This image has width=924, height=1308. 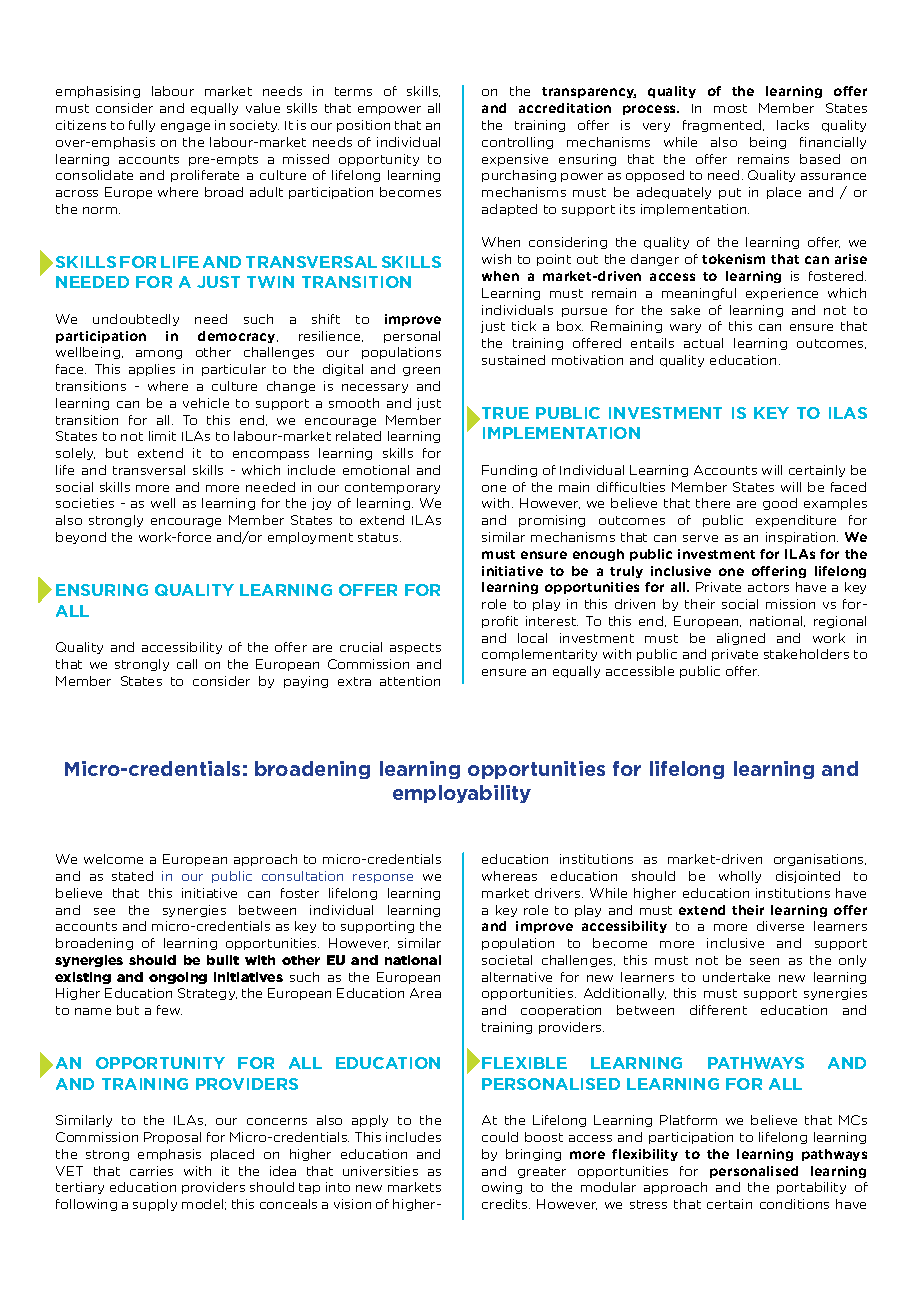 What do you see at coordinates (415, 648) in the image?
I see `aspects` at bounding box center [415, 648].
